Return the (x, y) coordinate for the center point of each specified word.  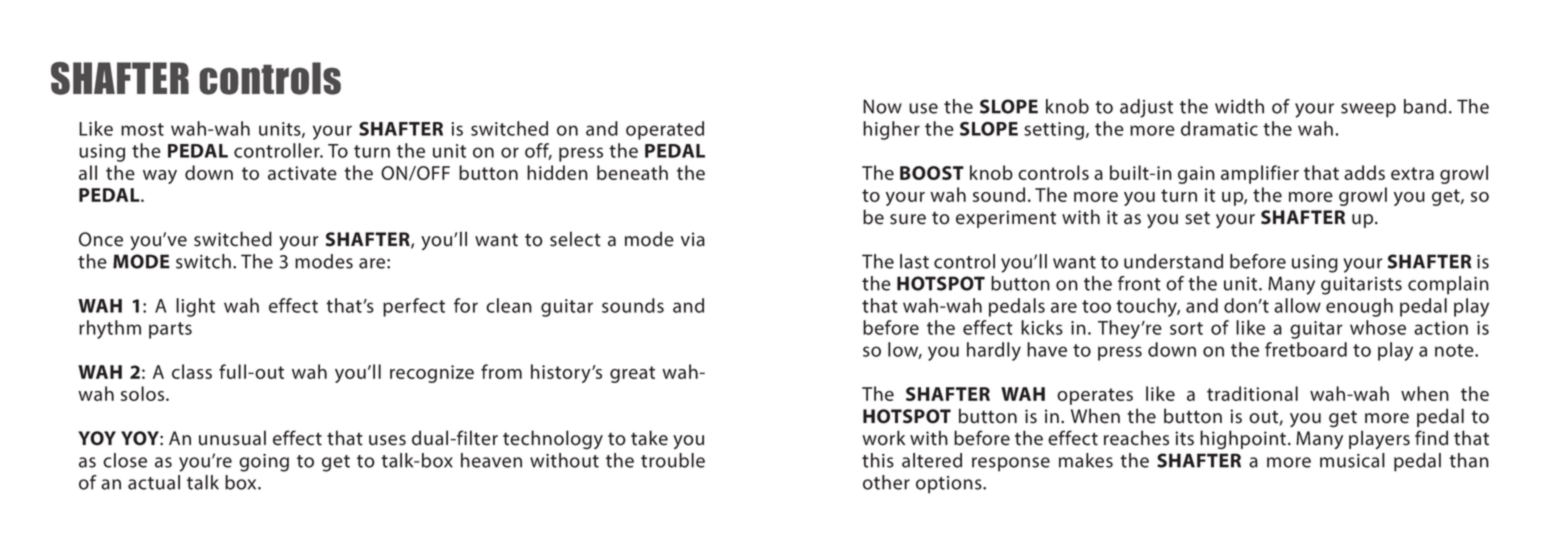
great (632, 374)
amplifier (1260, 174)
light (195, 307)
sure (908, 219)
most (142, 129)
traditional (1252, 393)
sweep (1368, 110)
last (914, 261)
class (192, 371)
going (264, 463)
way (160, 177)
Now (882, 106)
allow (1297, 305)
